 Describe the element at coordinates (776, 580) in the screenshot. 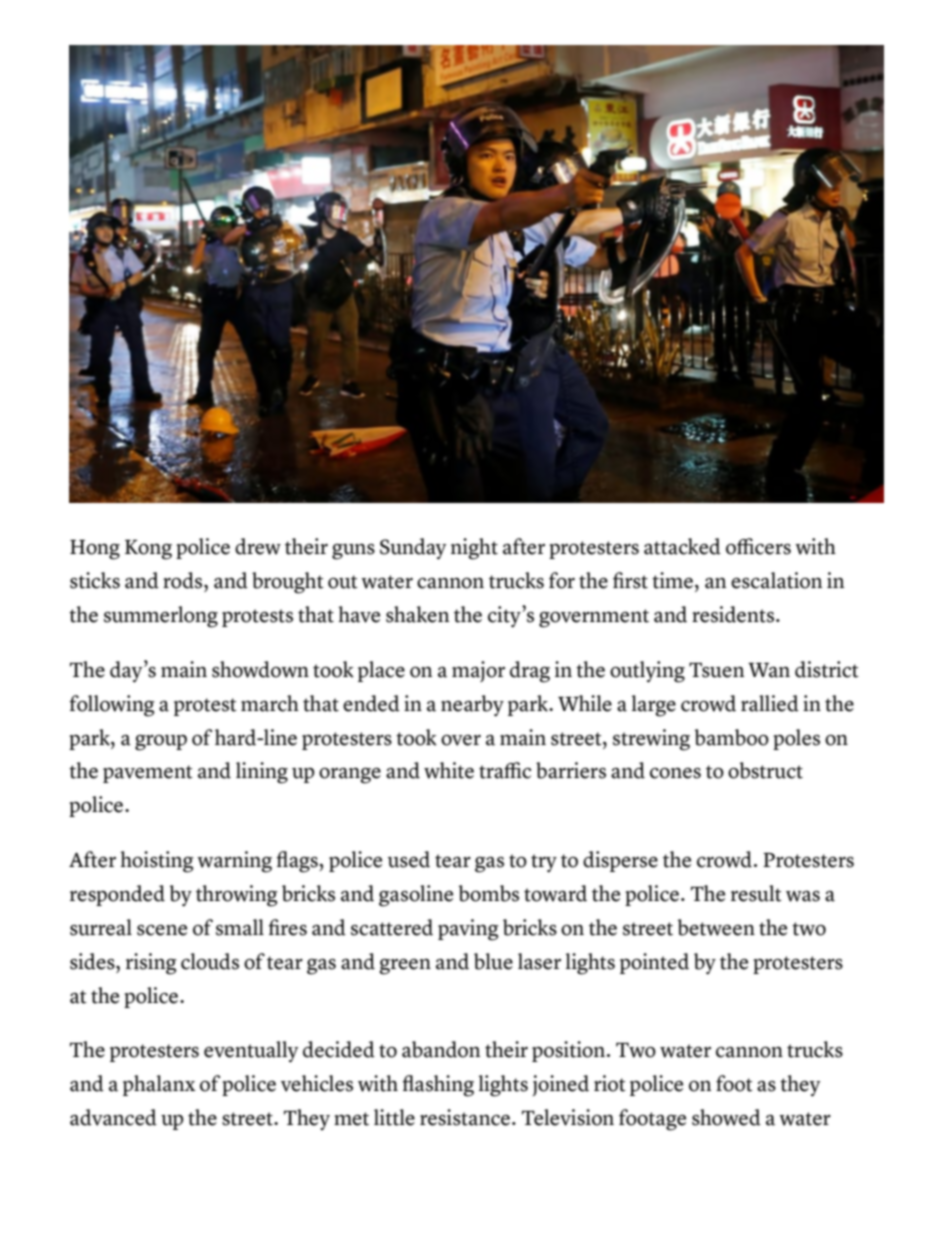

I see `escalation` at that location.
